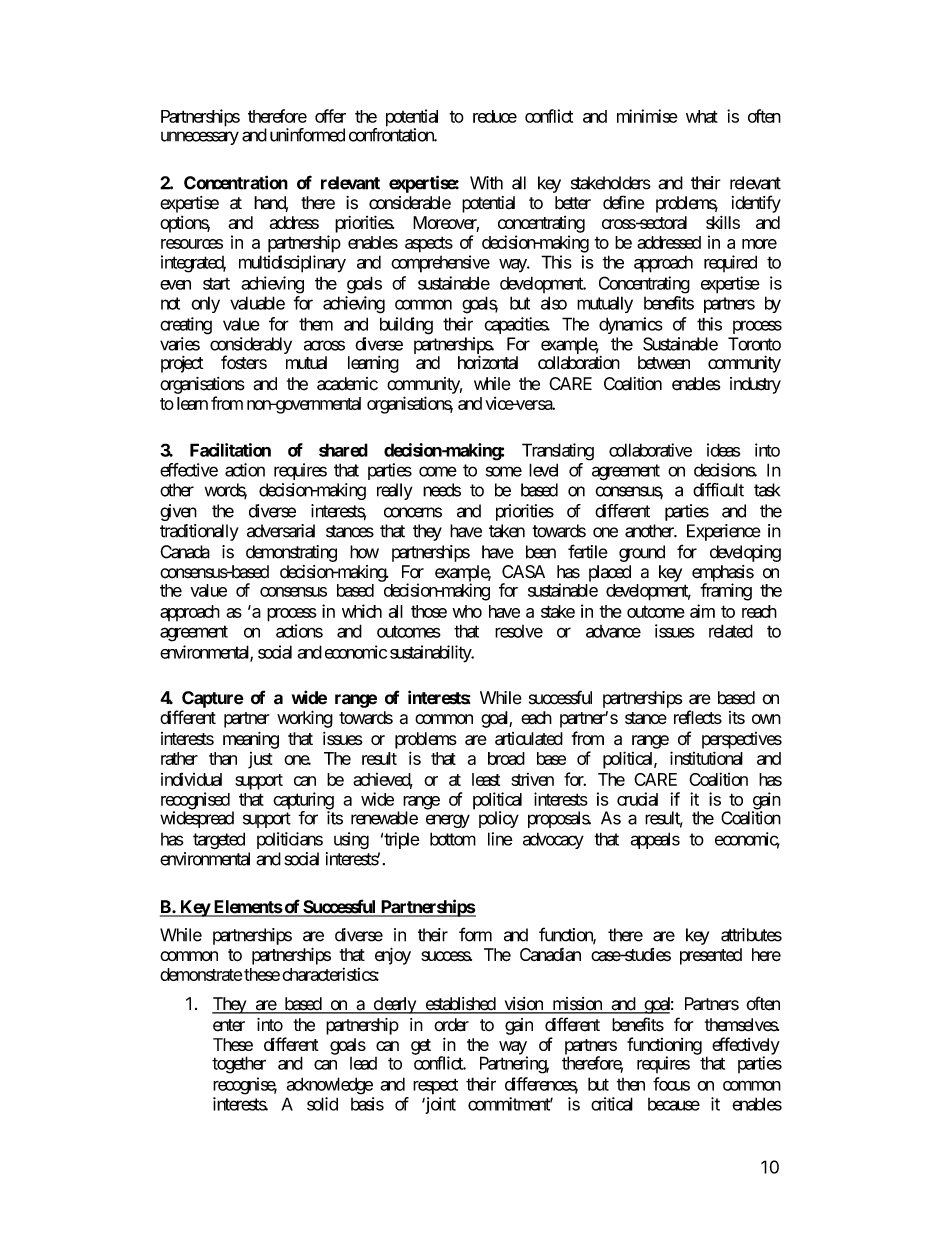  Describe the element at coordinates (236, 182) in the image. I see `Concentration` at that location.
